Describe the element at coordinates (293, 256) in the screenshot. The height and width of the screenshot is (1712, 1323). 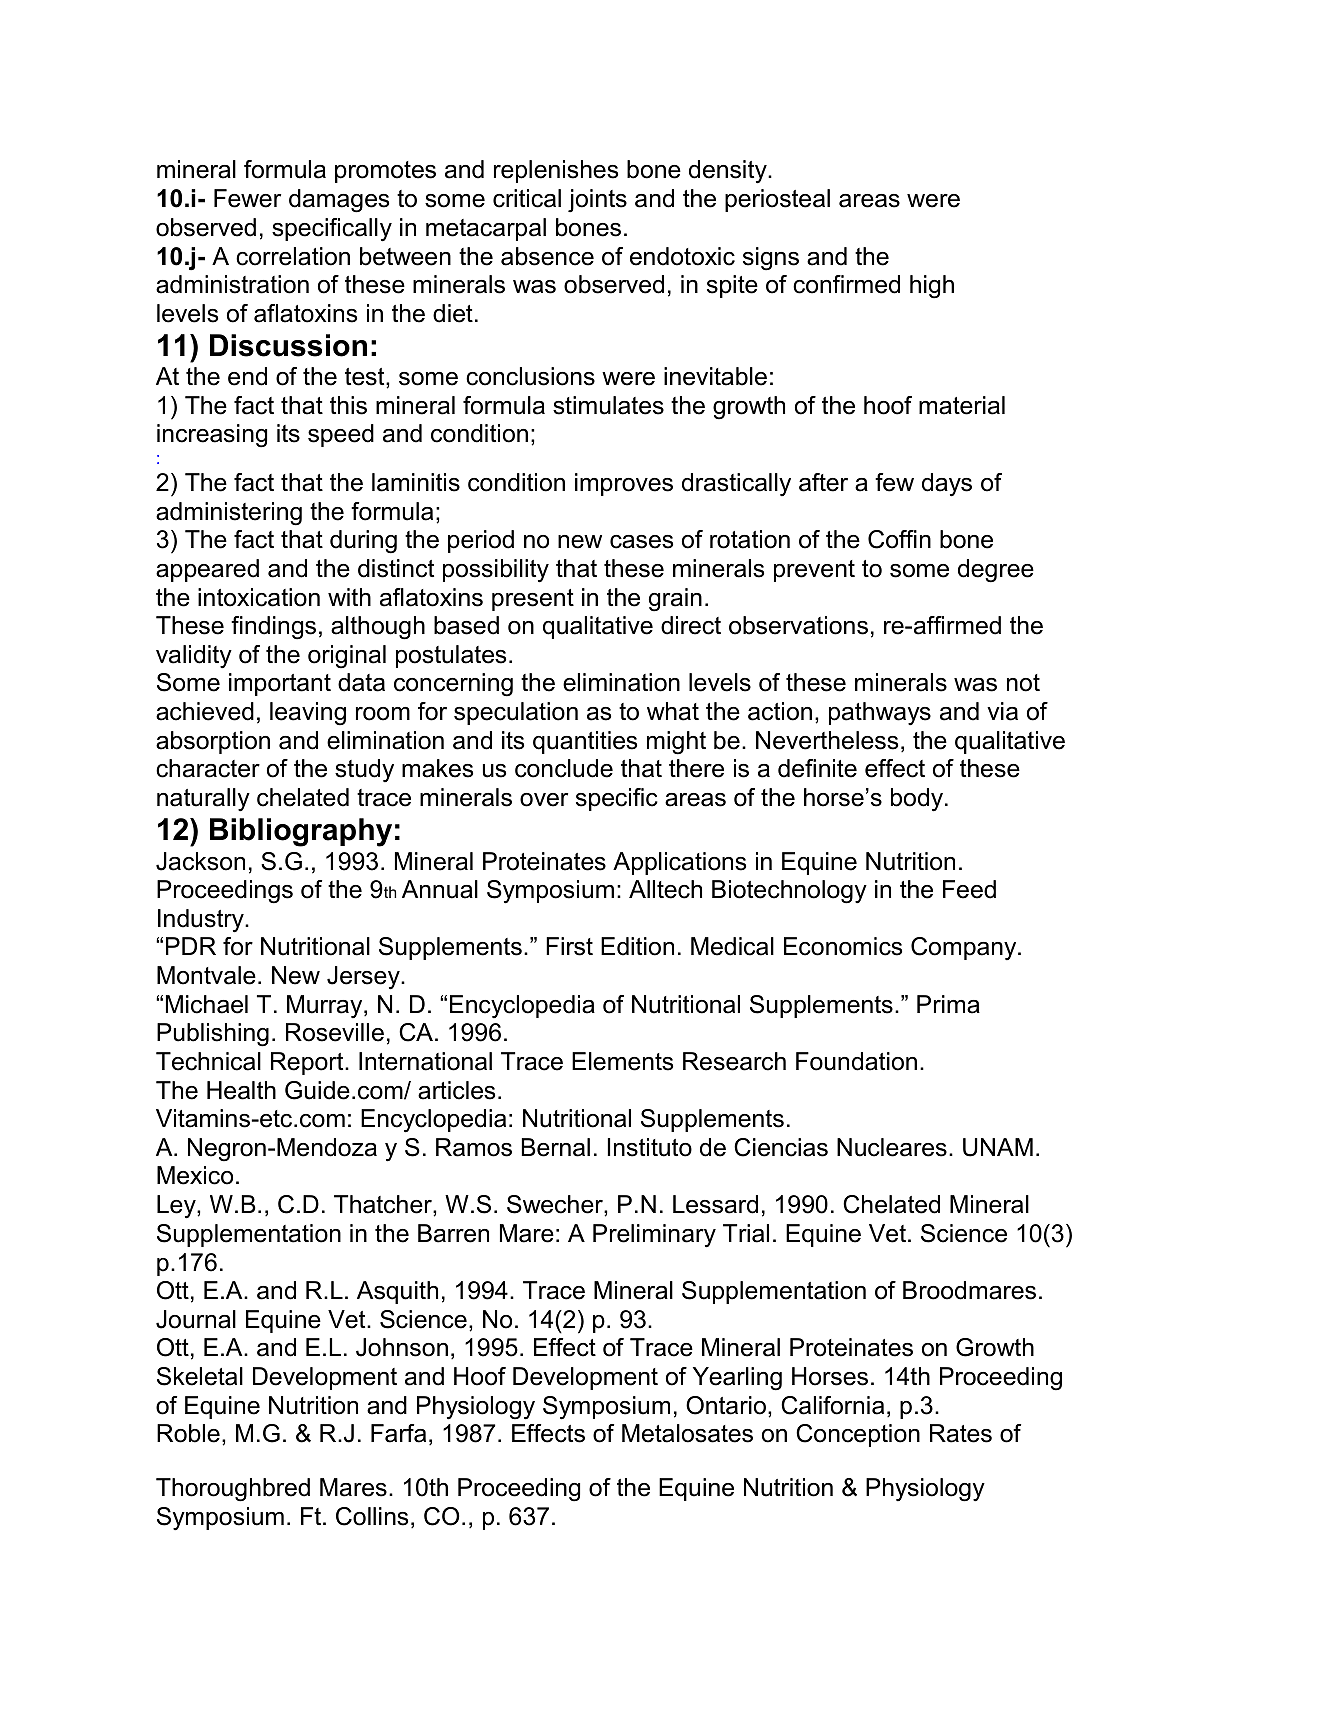
I see `correlation` at that location.
